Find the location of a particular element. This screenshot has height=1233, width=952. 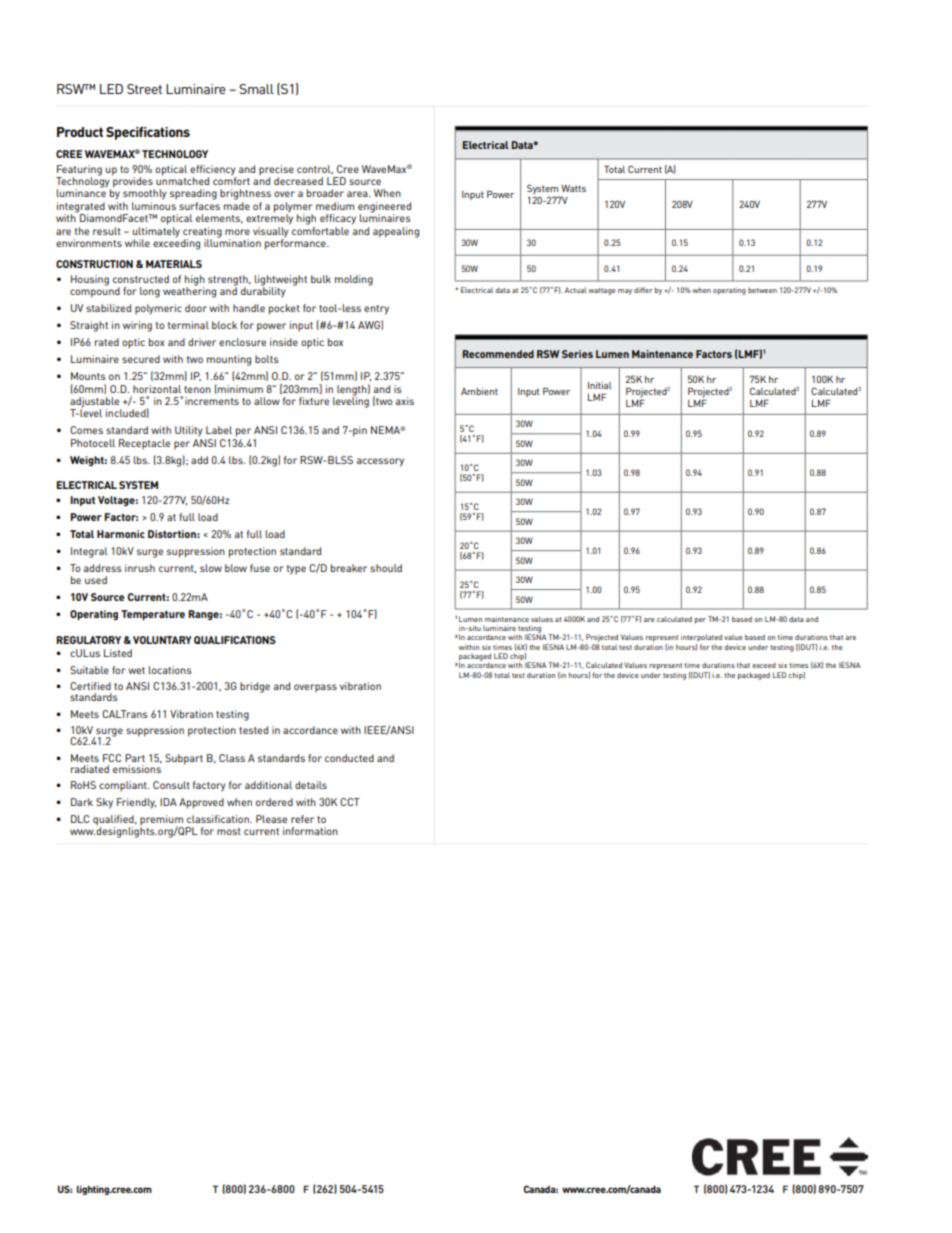

VOLUNTARY is located at coordinates (162, 640).
